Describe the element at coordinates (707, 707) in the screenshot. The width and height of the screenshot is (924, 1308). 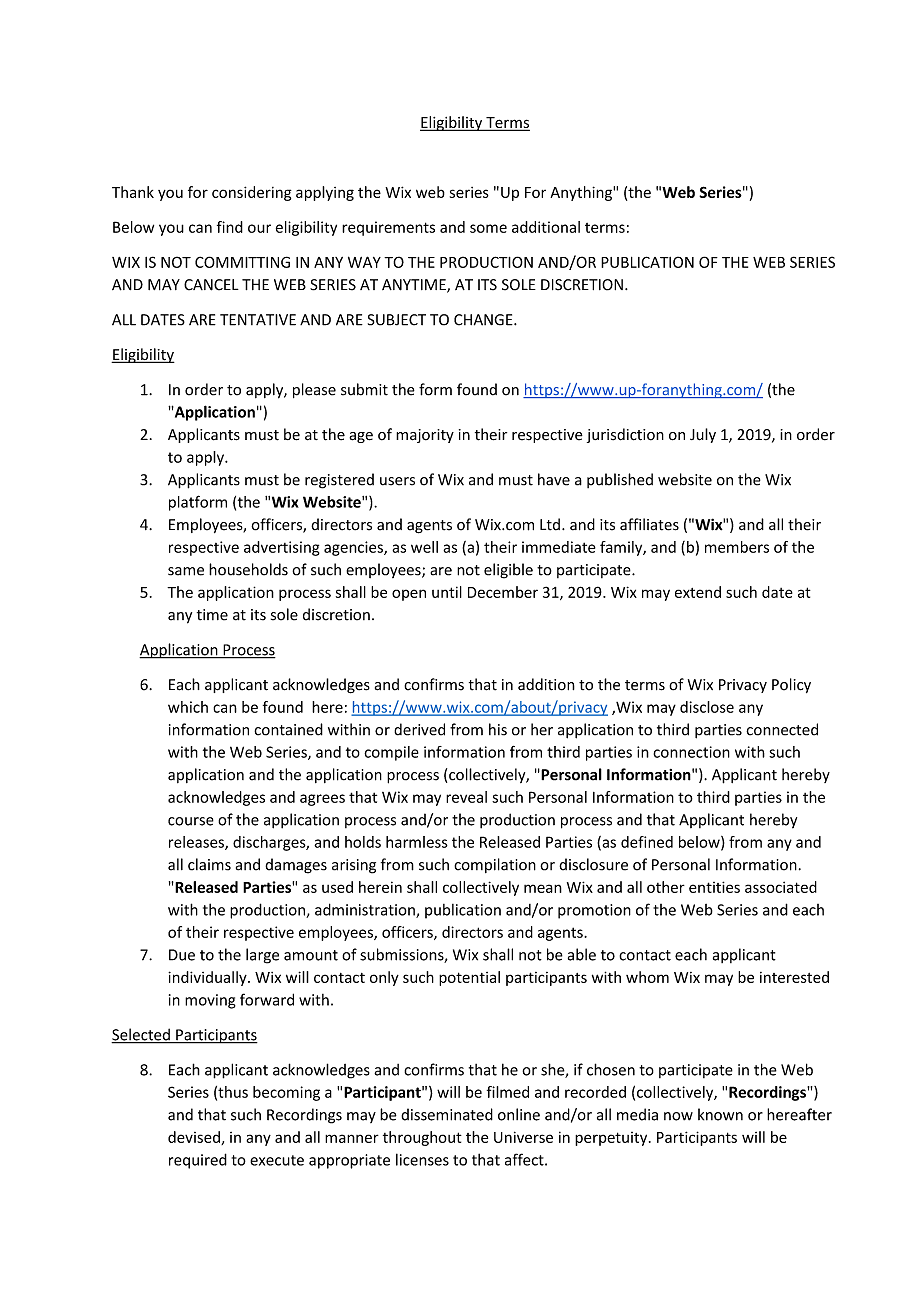
I see `disclose` at that location.
